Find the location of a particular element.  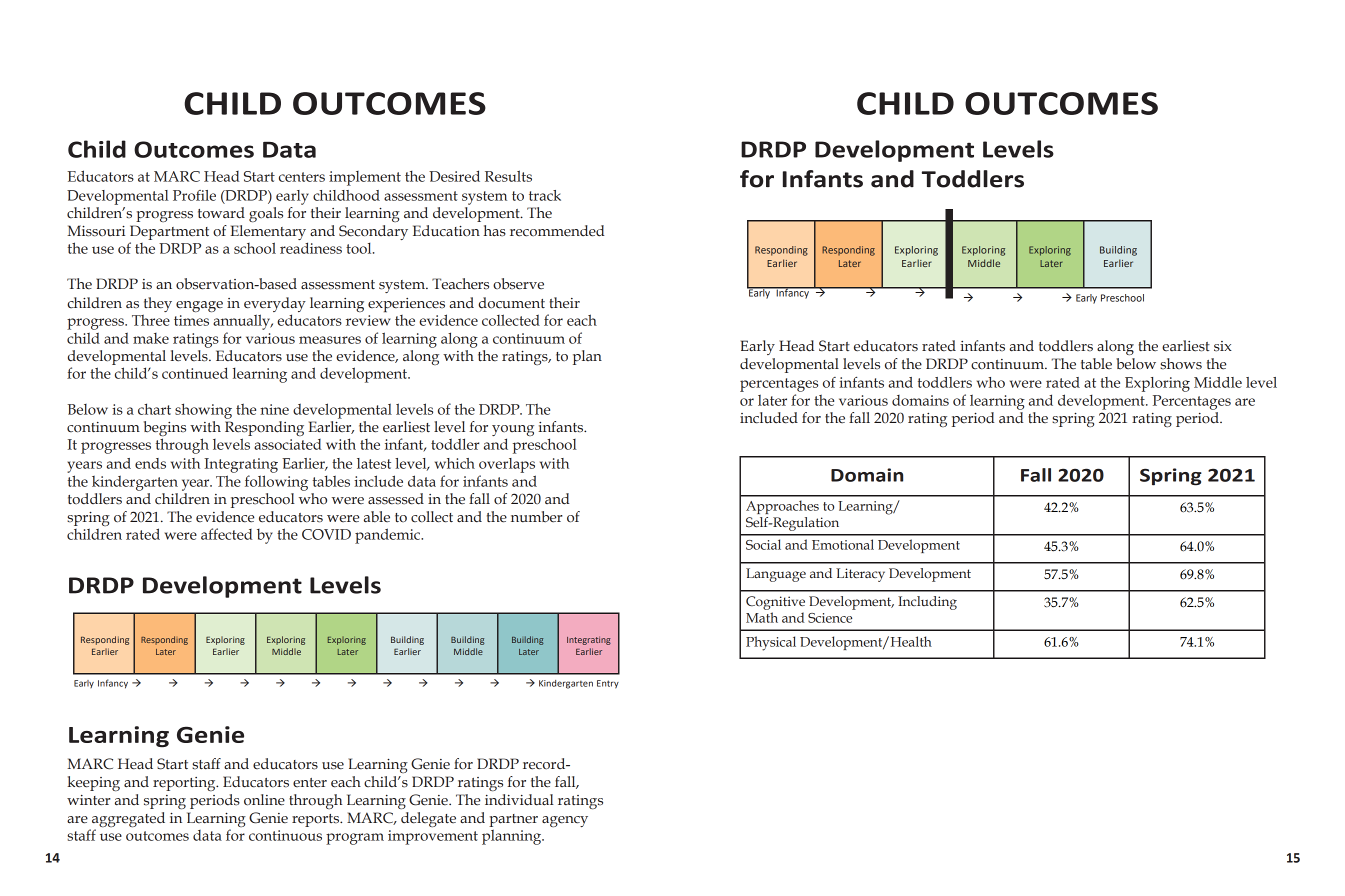

agency is located at coordinates (565, 821).
